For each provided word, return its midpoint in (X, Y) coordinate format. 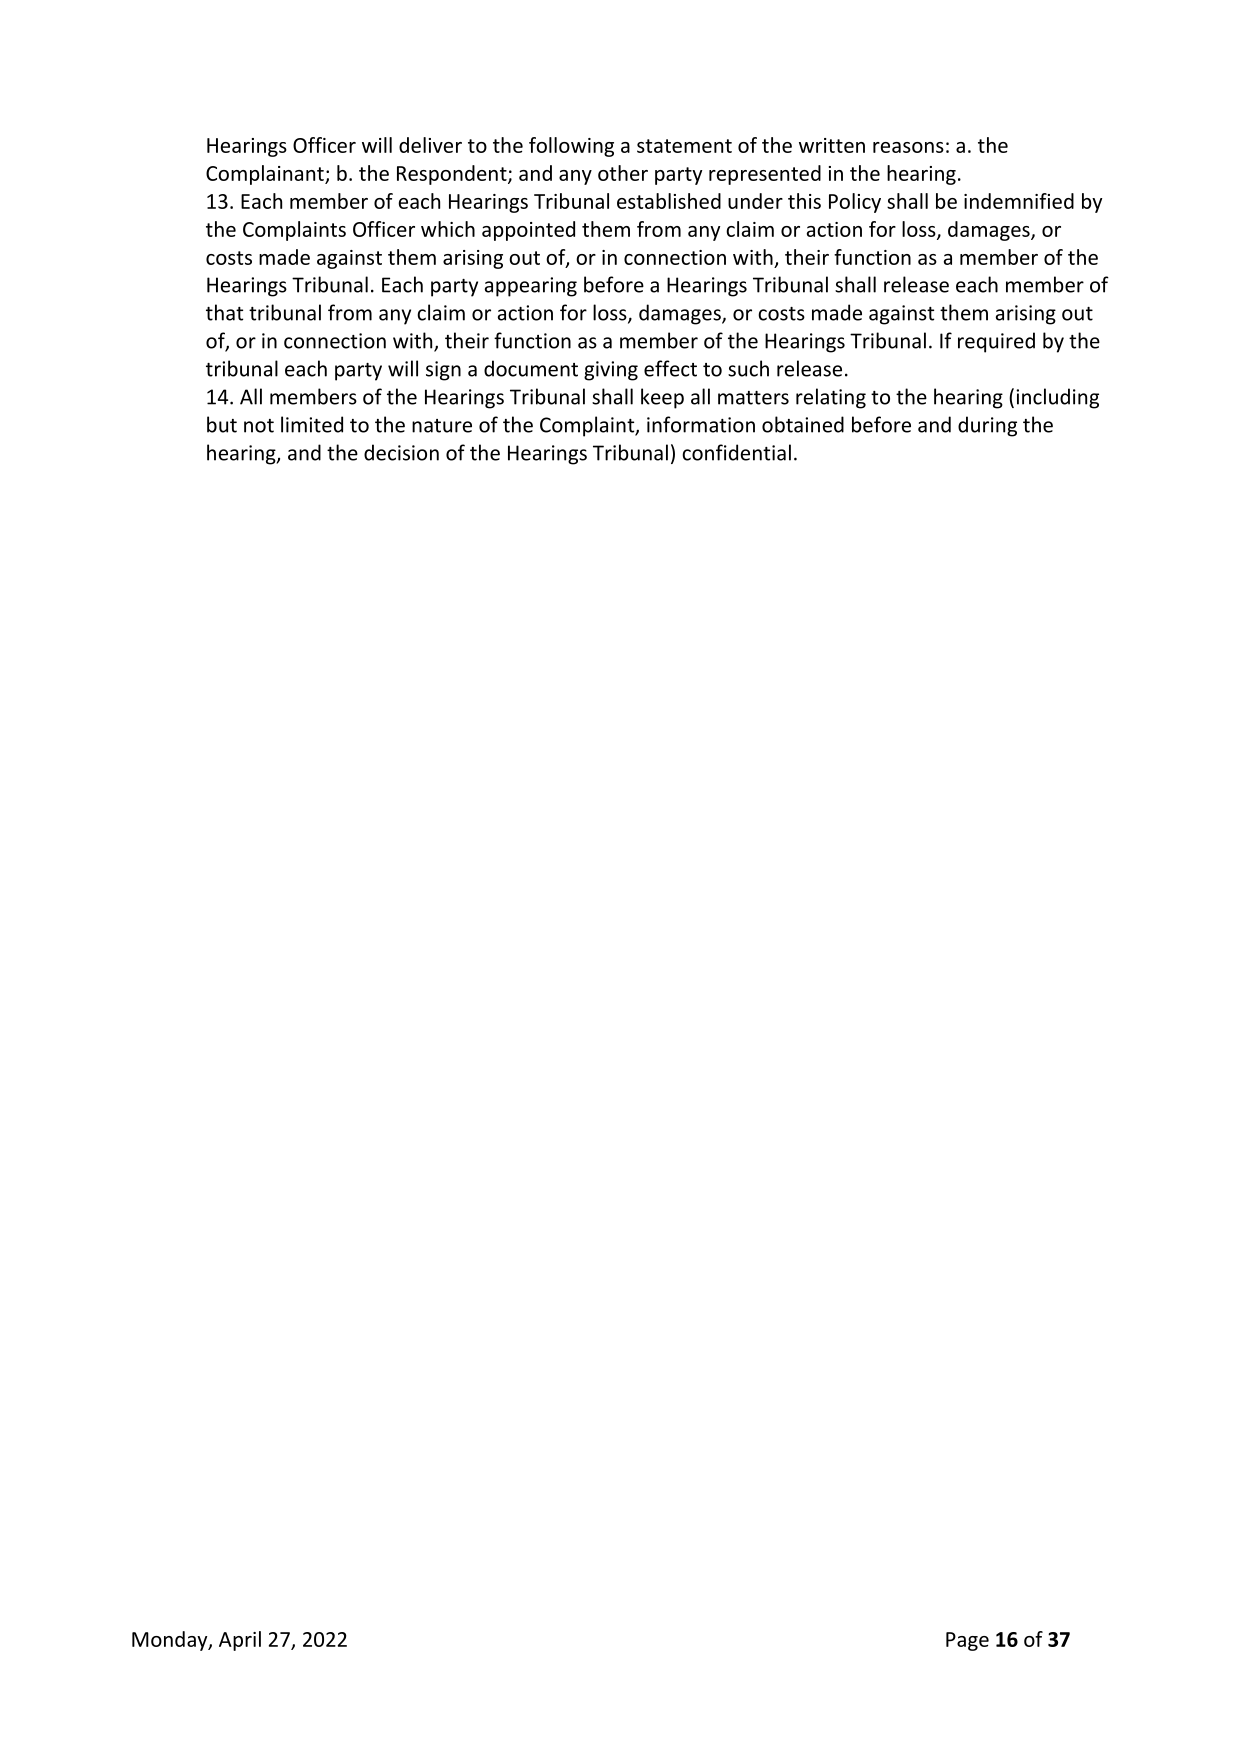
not (259, 426)
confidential (736, 452)
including (1057, 398)
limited (312, 424)
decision (401, 452)
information (701, 424)
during (987, 426)
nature (442, 426)
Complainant (266, 175)
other (623, 173)
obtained (803, 424)
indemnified (1019, 201)
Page (967, 1641)
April (240, 1641)
